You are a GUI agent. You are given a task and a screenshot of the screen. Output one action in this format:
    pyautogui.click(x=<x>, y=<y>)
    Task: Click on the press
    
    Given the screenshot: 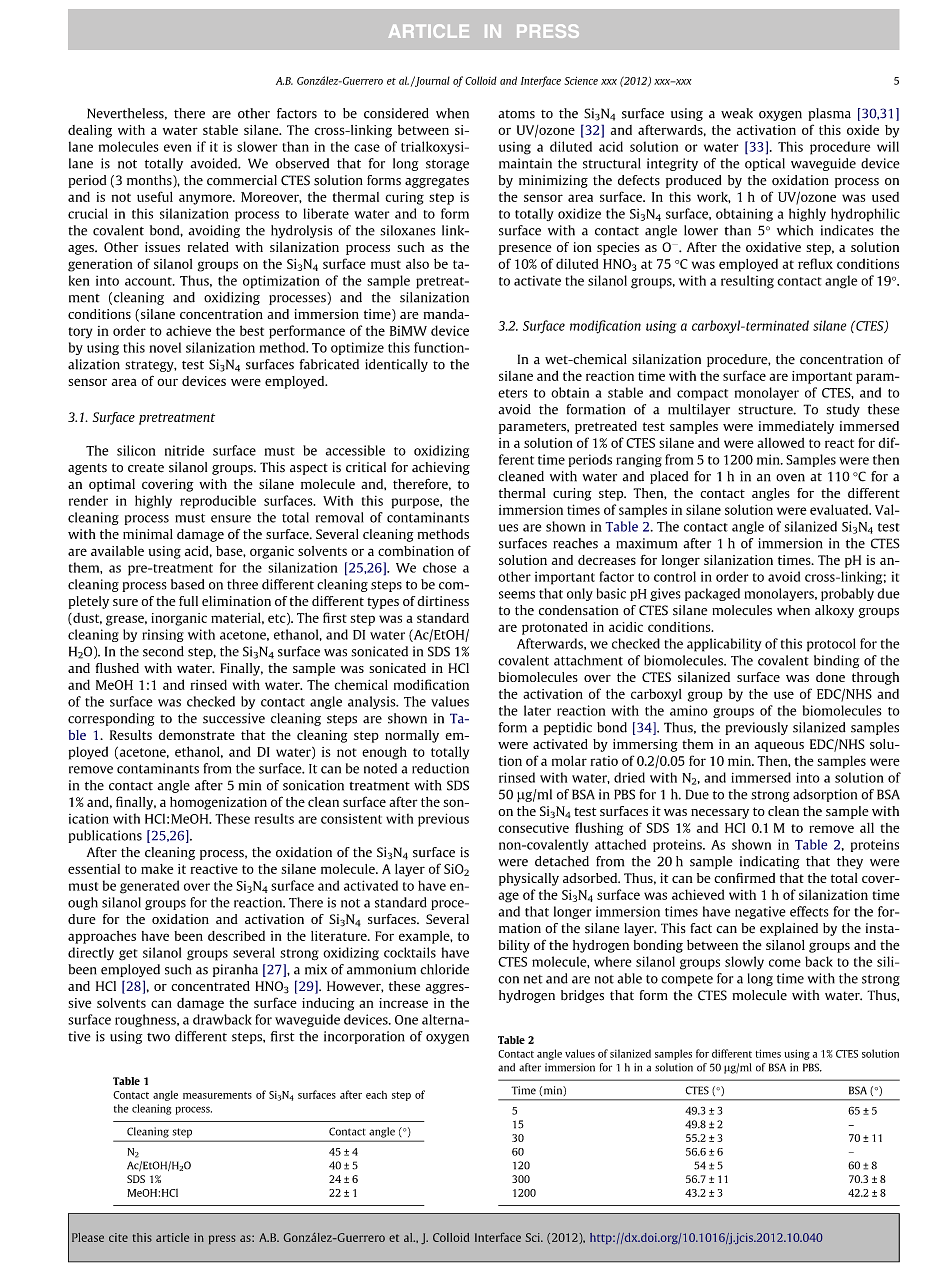 What is the action you would take?
    pyautogui.click(x=222, y=1239)
